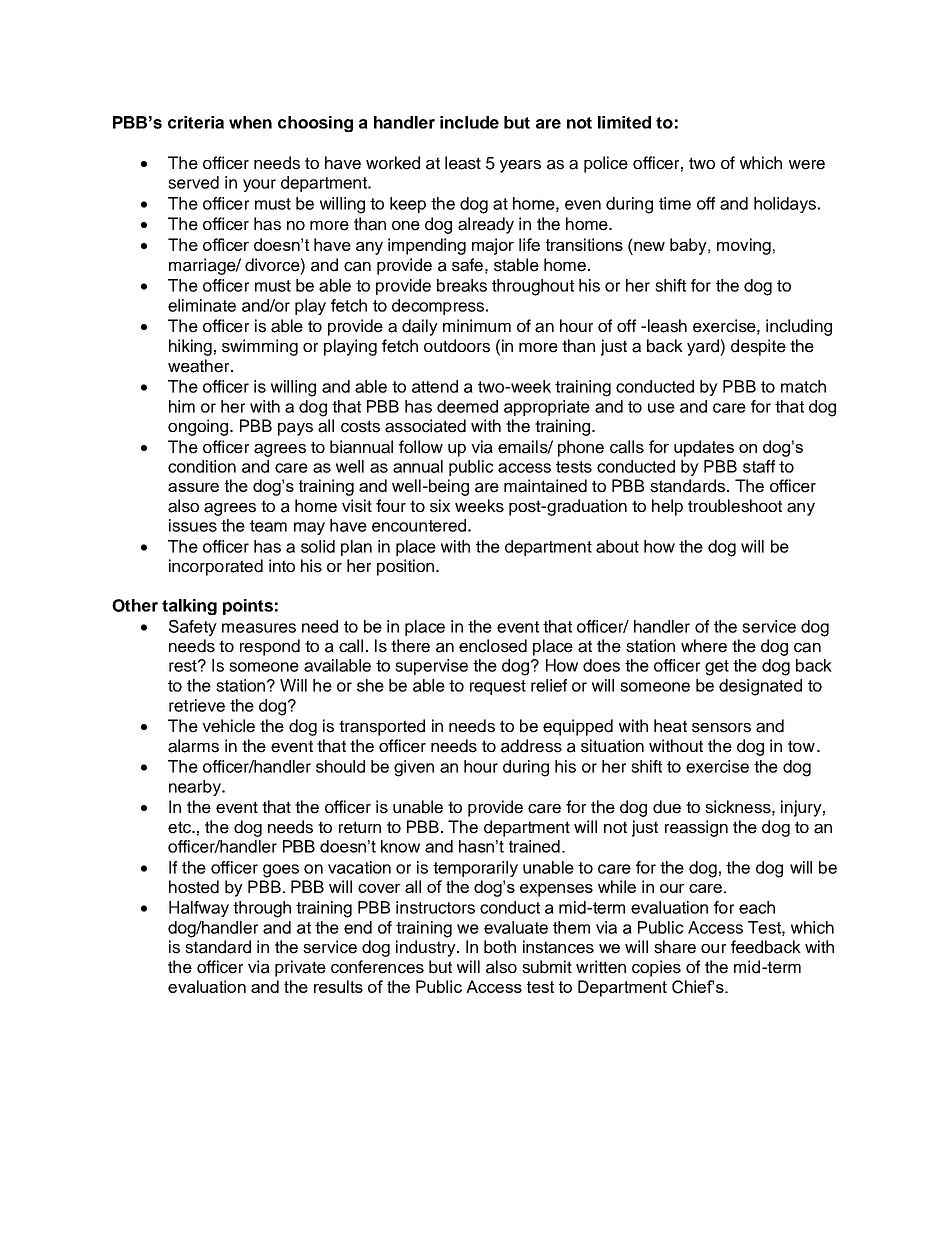 The height and width of the document is (1233, 952). What do you see at coordinates (190, 347) in the document?
I see `hiking` at bounding box center [190, 347].
